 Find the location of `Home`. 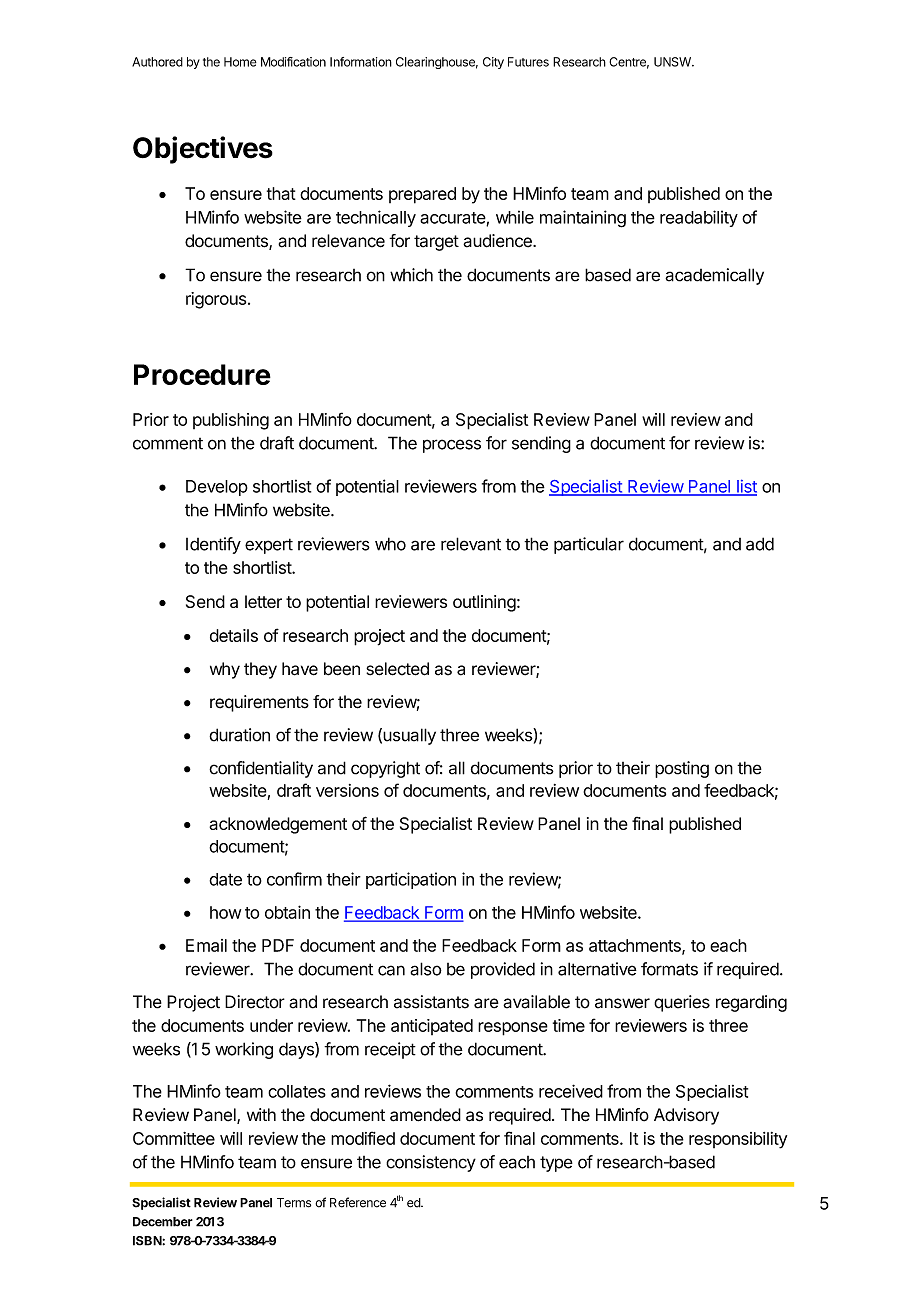

Home is located at coordinates (240, 62).
